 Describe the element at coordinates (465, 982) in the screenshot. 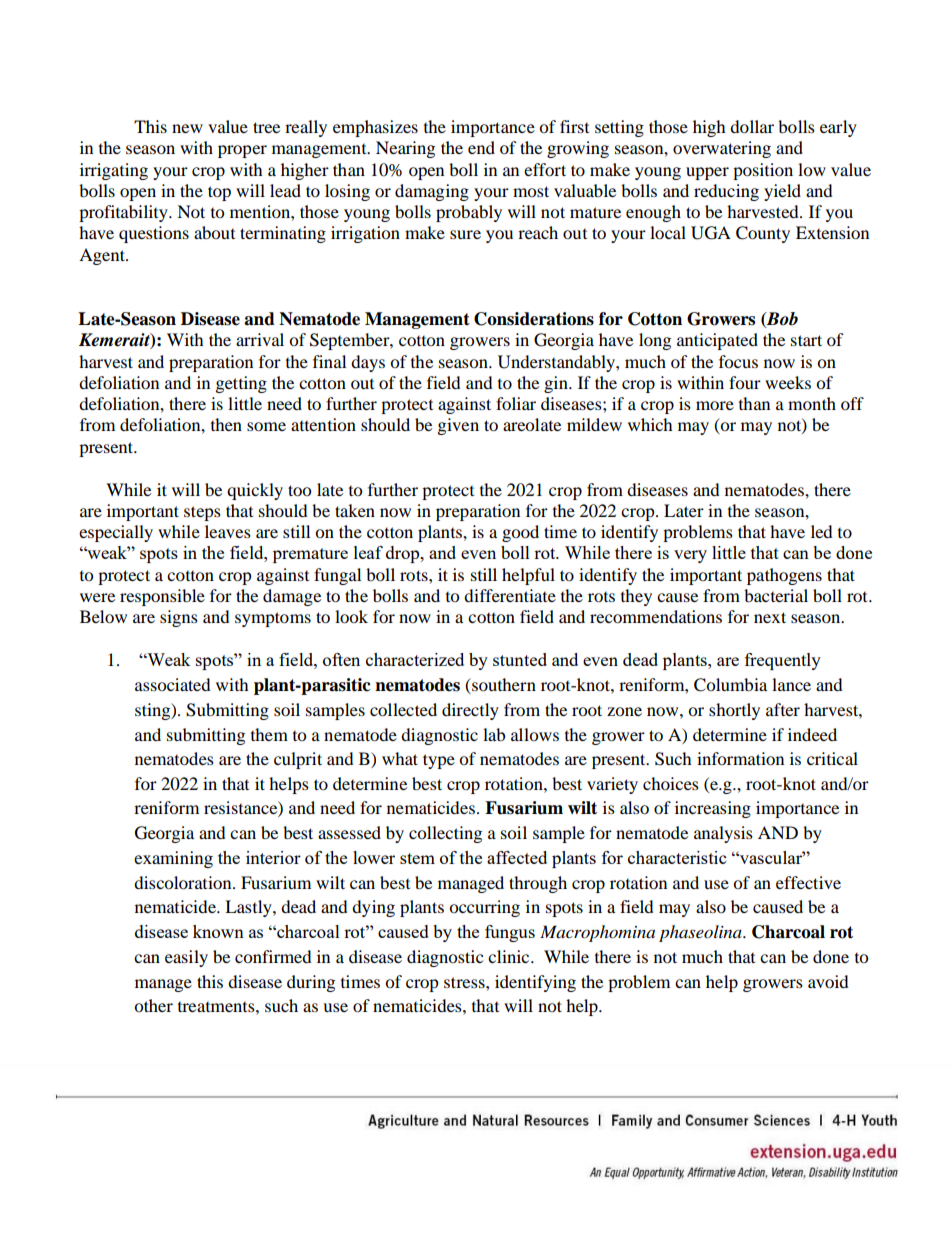

I see `stress` at that location.
